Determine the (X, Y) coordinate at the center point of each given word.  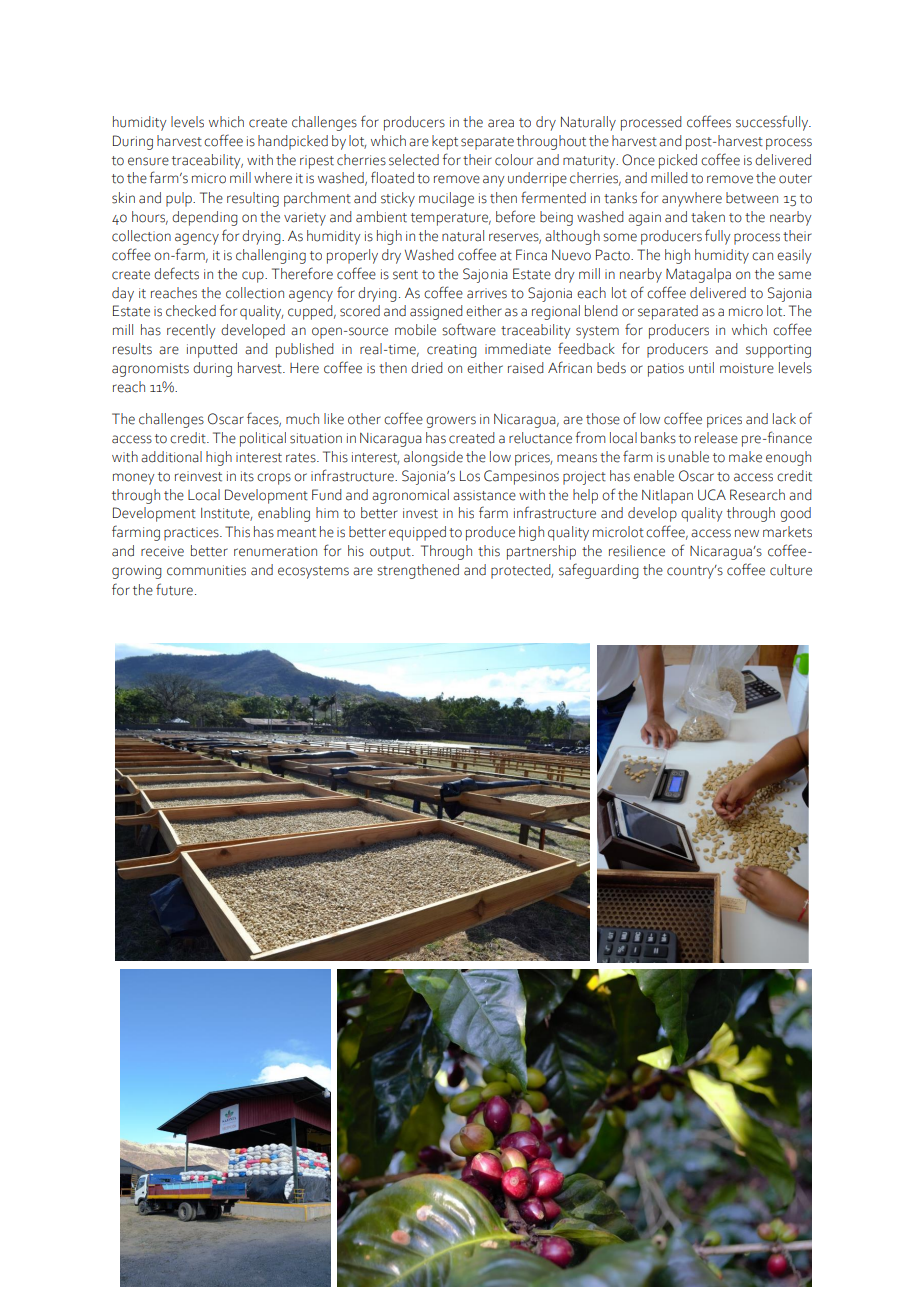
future (174, 589)
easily (794, 256)
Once (638, 160)
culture (791, 570)
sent (405, 275)
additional (171, 457)
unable (688, 457)
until (701, 368)
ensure (148, 161)
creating (452, 351)
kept (445, 142)
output (391, 553)
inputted (212, 350)
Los (470, 476)
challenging (271, 256)
